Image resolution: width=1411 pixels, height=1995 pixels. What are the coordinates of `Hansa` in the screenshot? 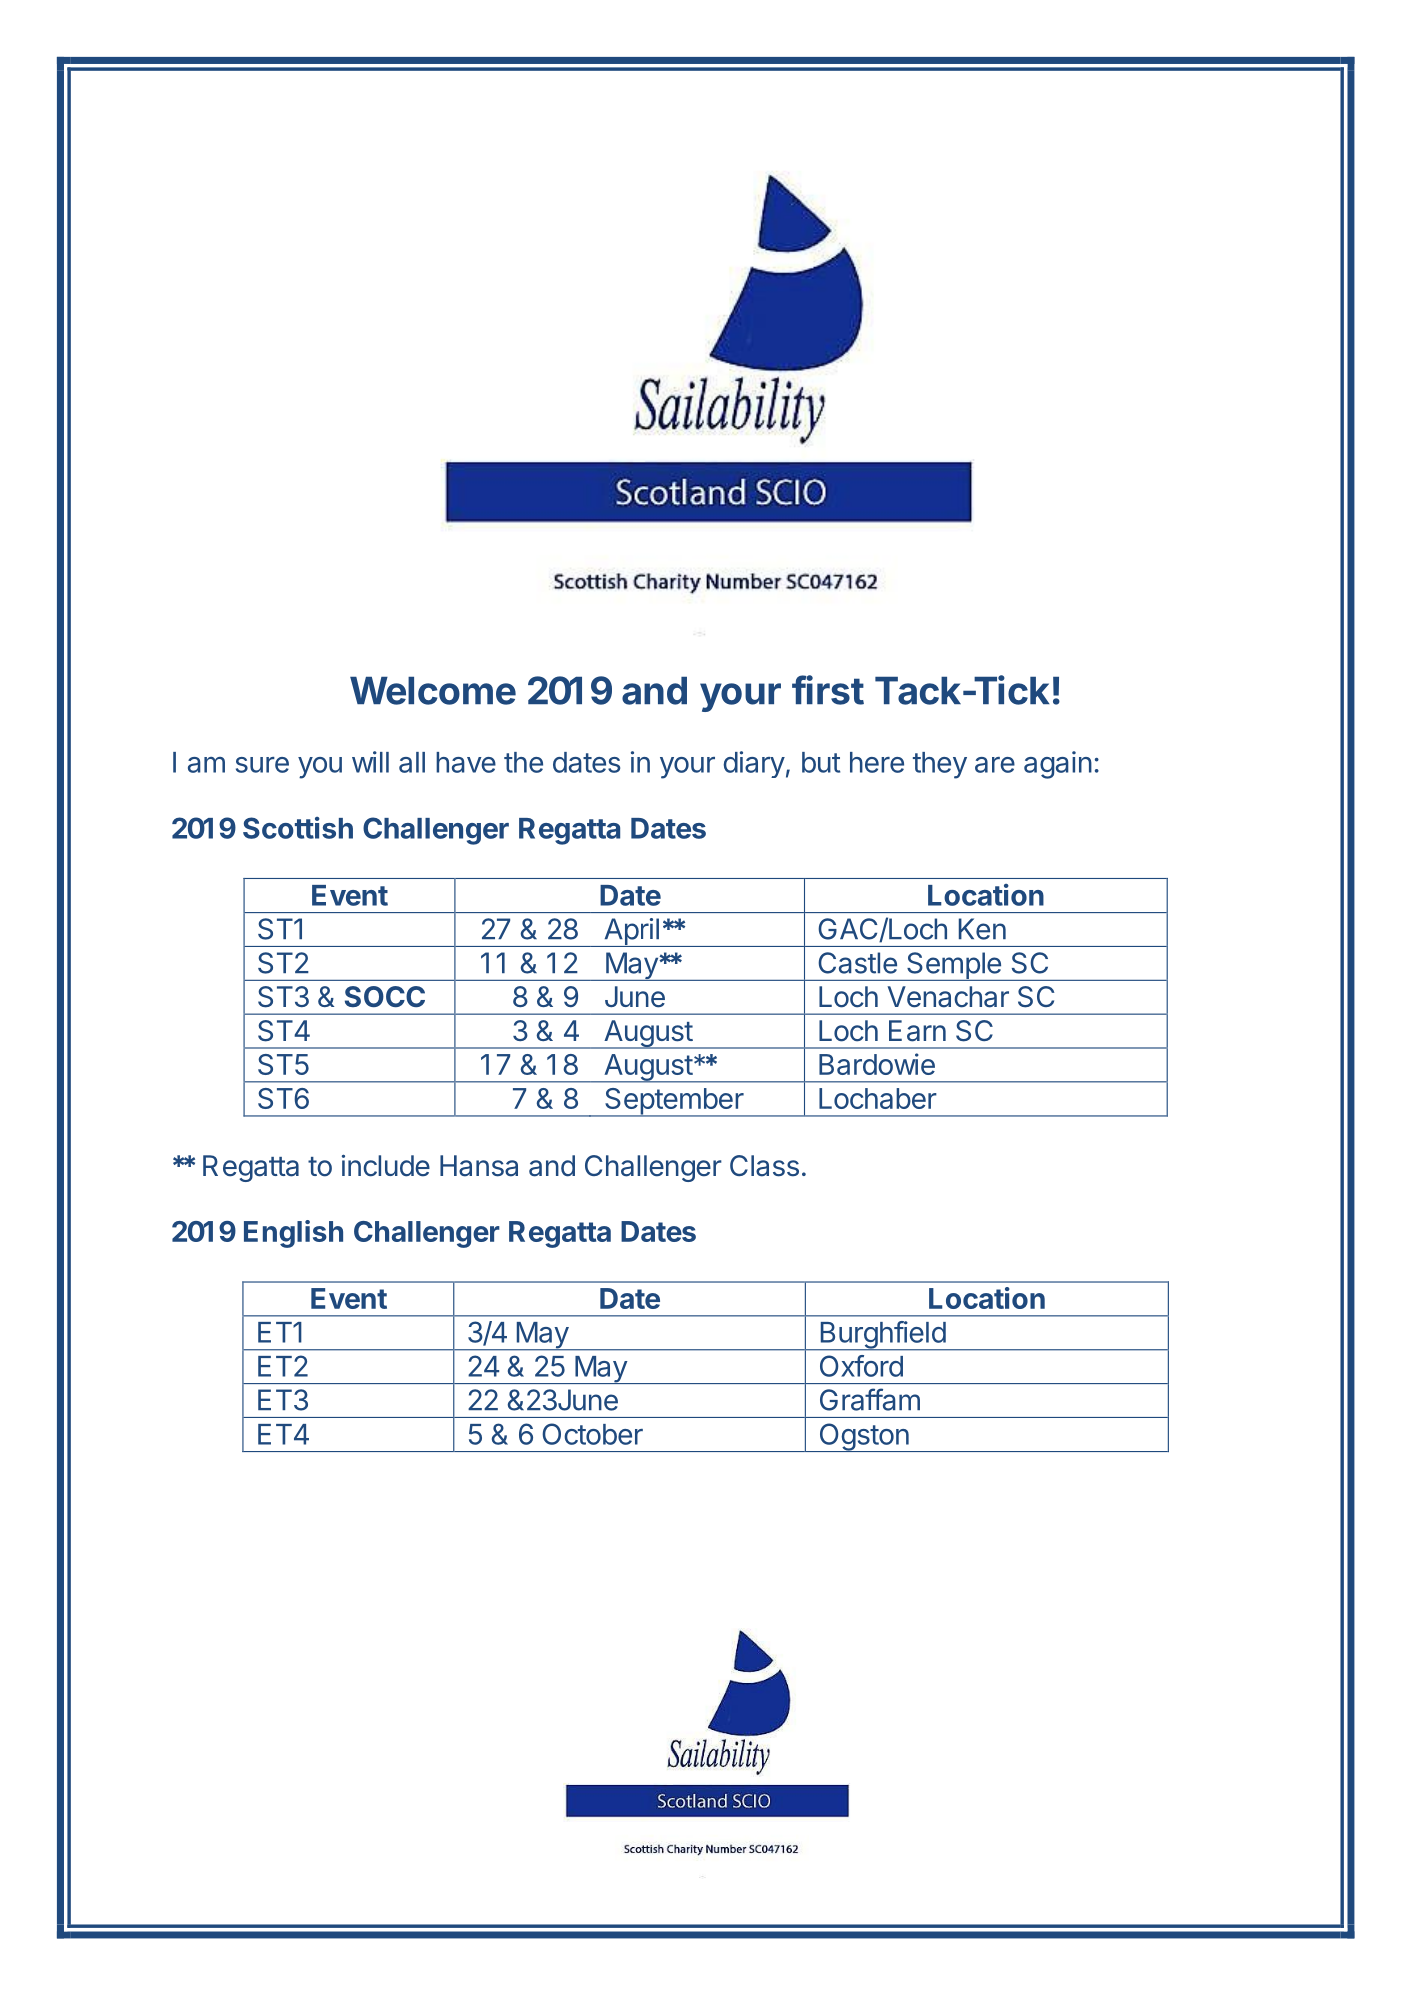 It's located at (479, 1166).
